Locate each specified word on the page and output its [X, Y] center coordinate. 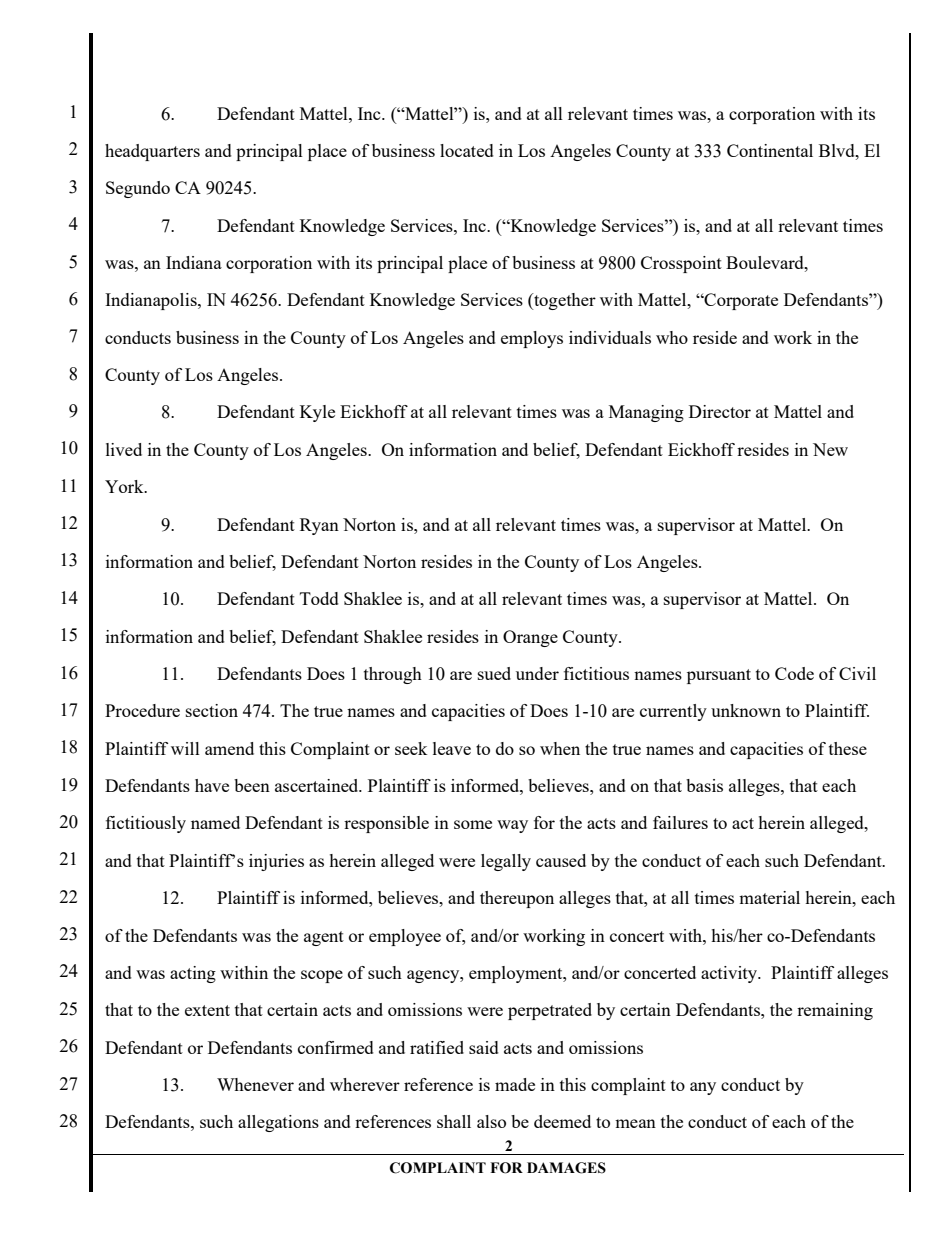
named [215, 822]
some [473, 824]
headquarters [152, 152]
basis [704, 785]
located [467, 150]
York [125, 486]
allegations [278, 1123]
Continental [770, 150]
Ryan [319, 526]
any [703, 1088]
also [491, 1121]
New [830, 449]
